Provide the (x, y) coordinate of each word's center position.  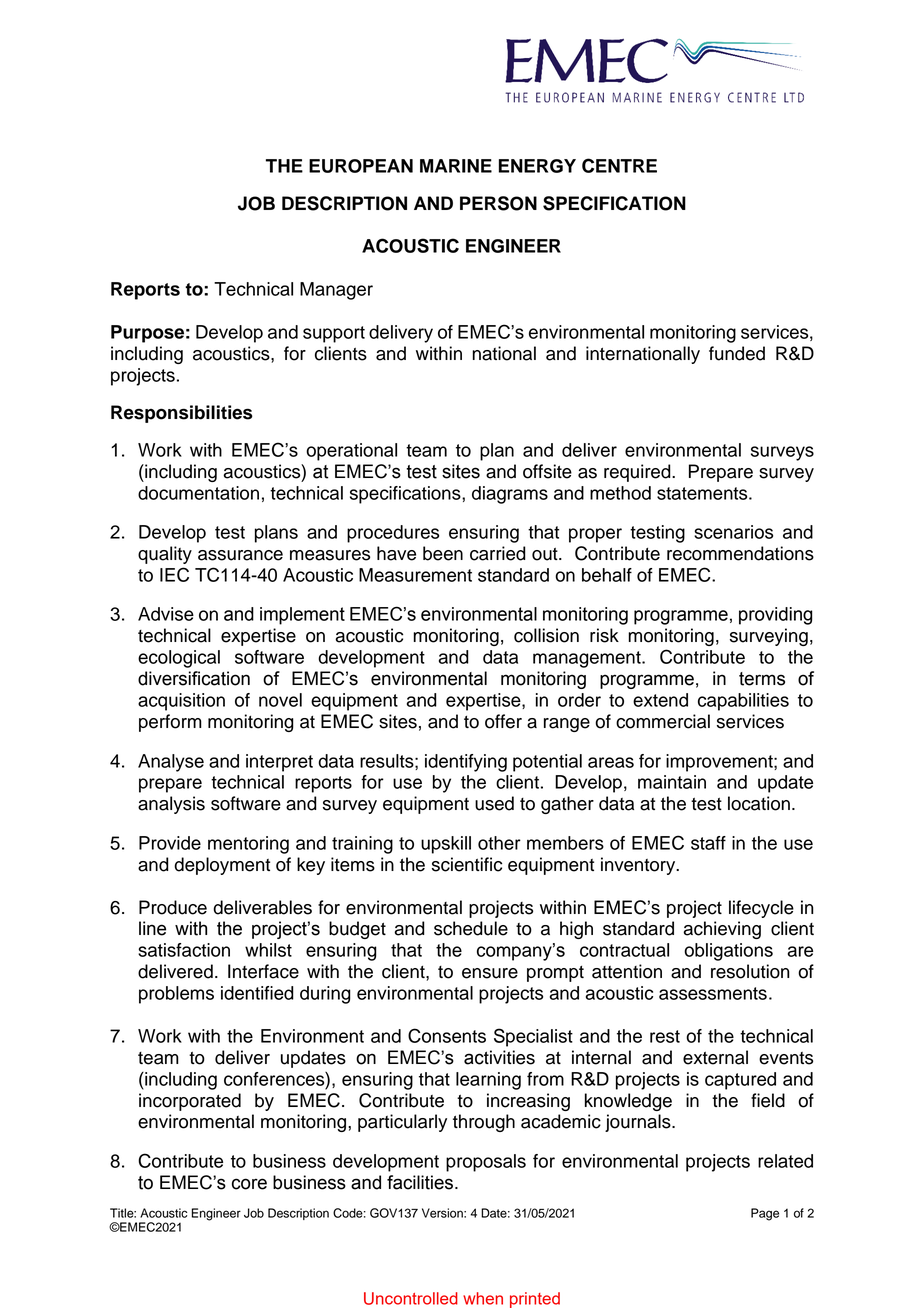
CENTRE (619, 165)
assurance (240, 555)
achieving (722, 930)
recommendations (740, 553)
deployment (222, 866)
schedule (471, 928)
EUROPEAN (361, 166)
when (483, 1298)
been (443, 553)
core (249, 1184)
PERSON (498, 203)
